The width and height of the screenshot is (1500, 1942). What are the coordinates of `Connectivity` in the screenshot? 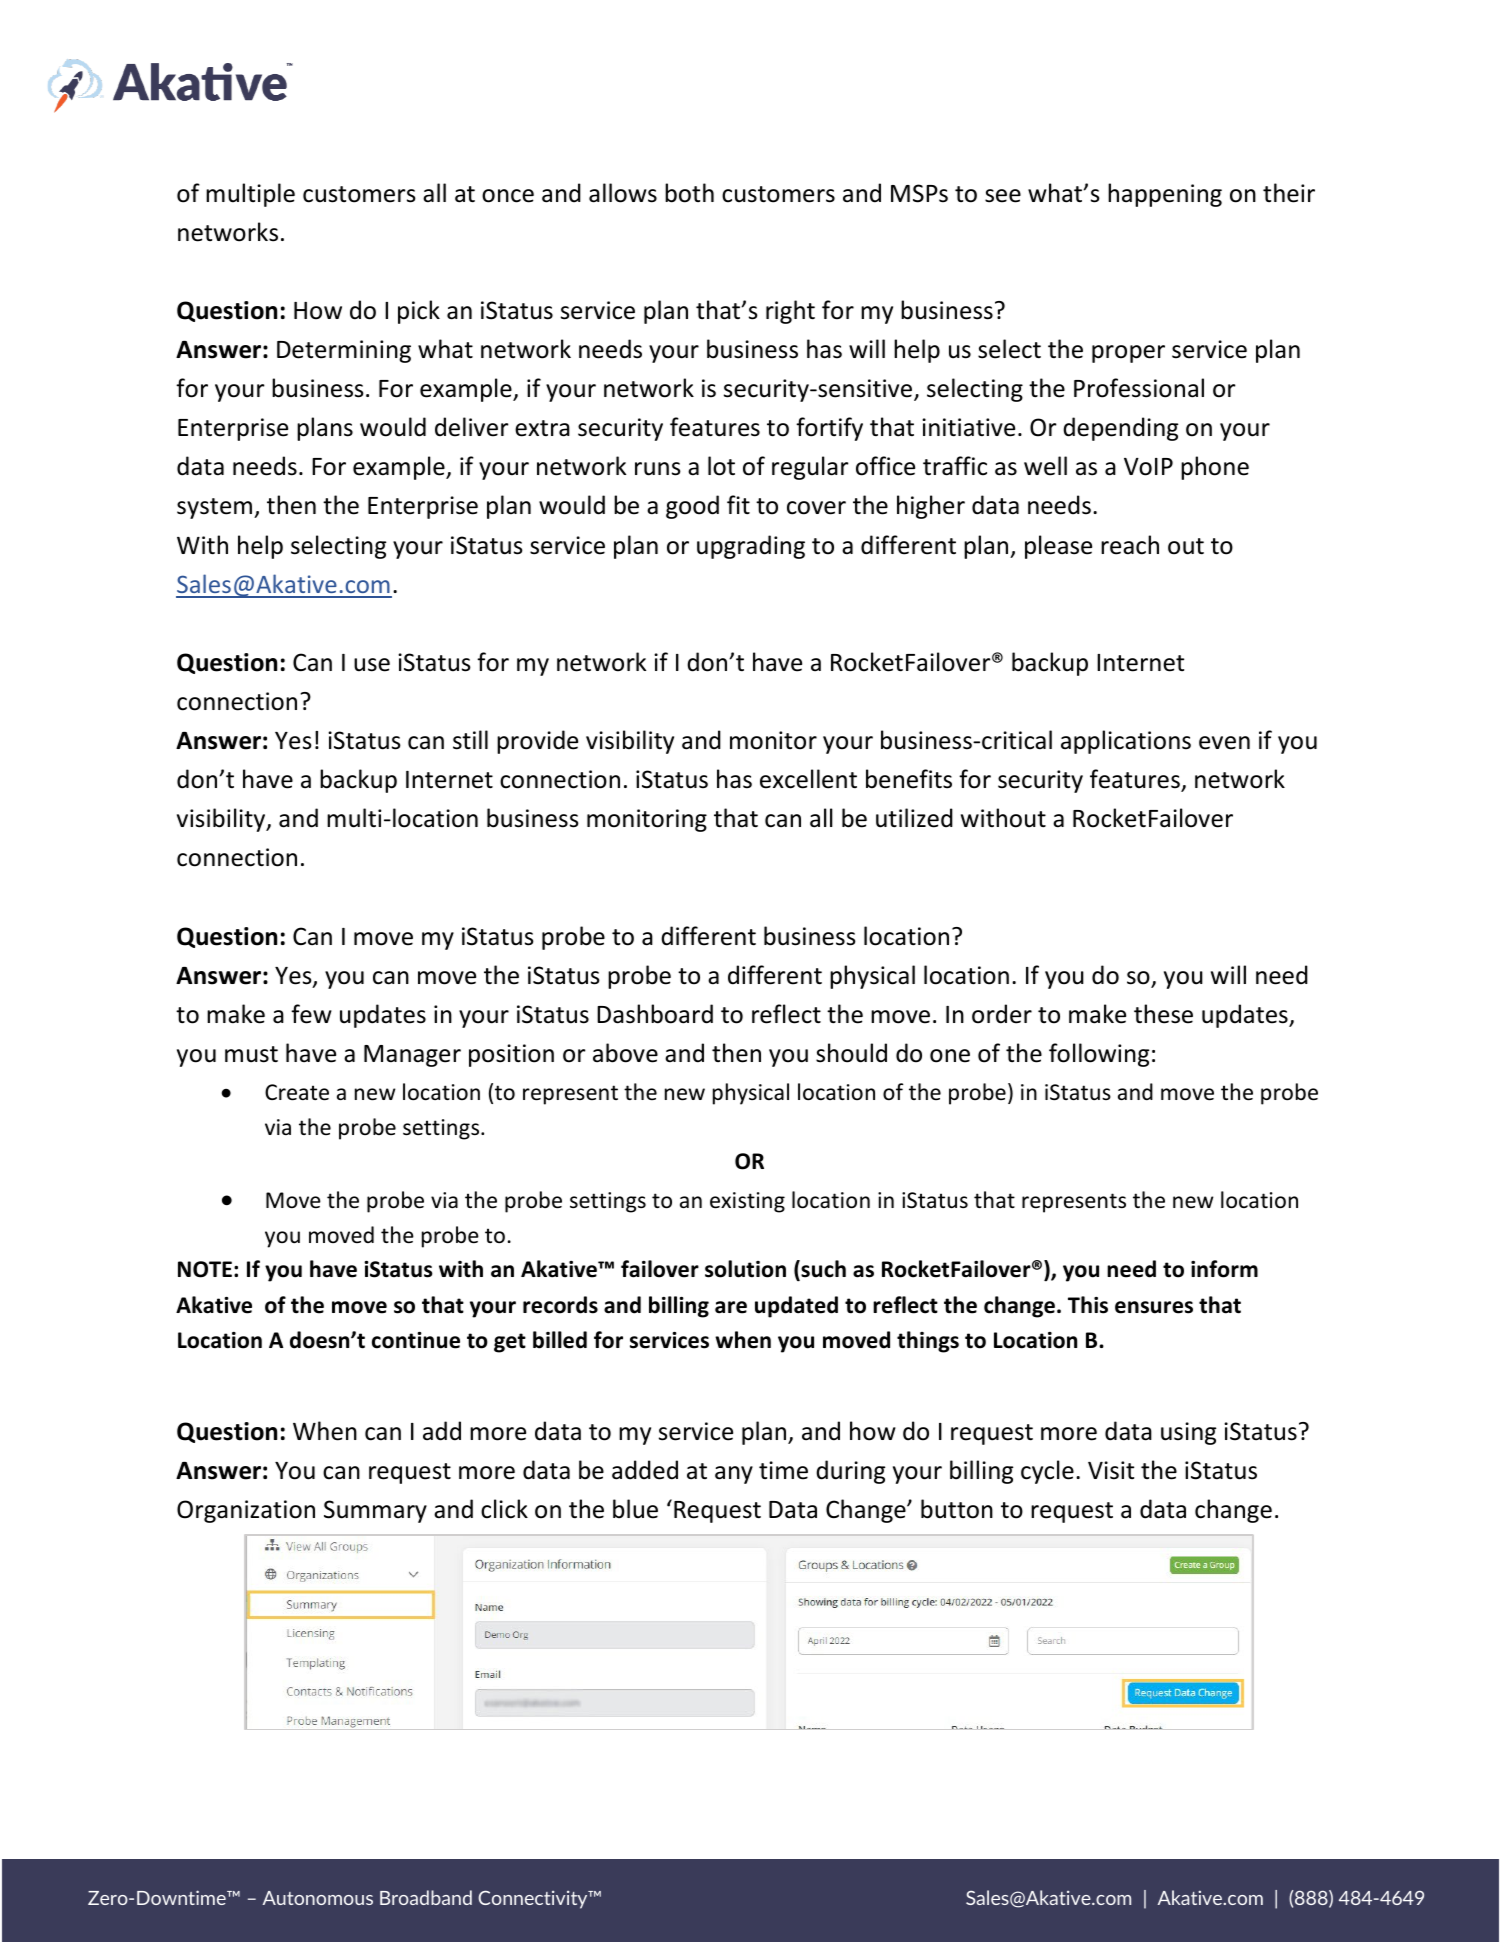 It's located at (534, 1900).
